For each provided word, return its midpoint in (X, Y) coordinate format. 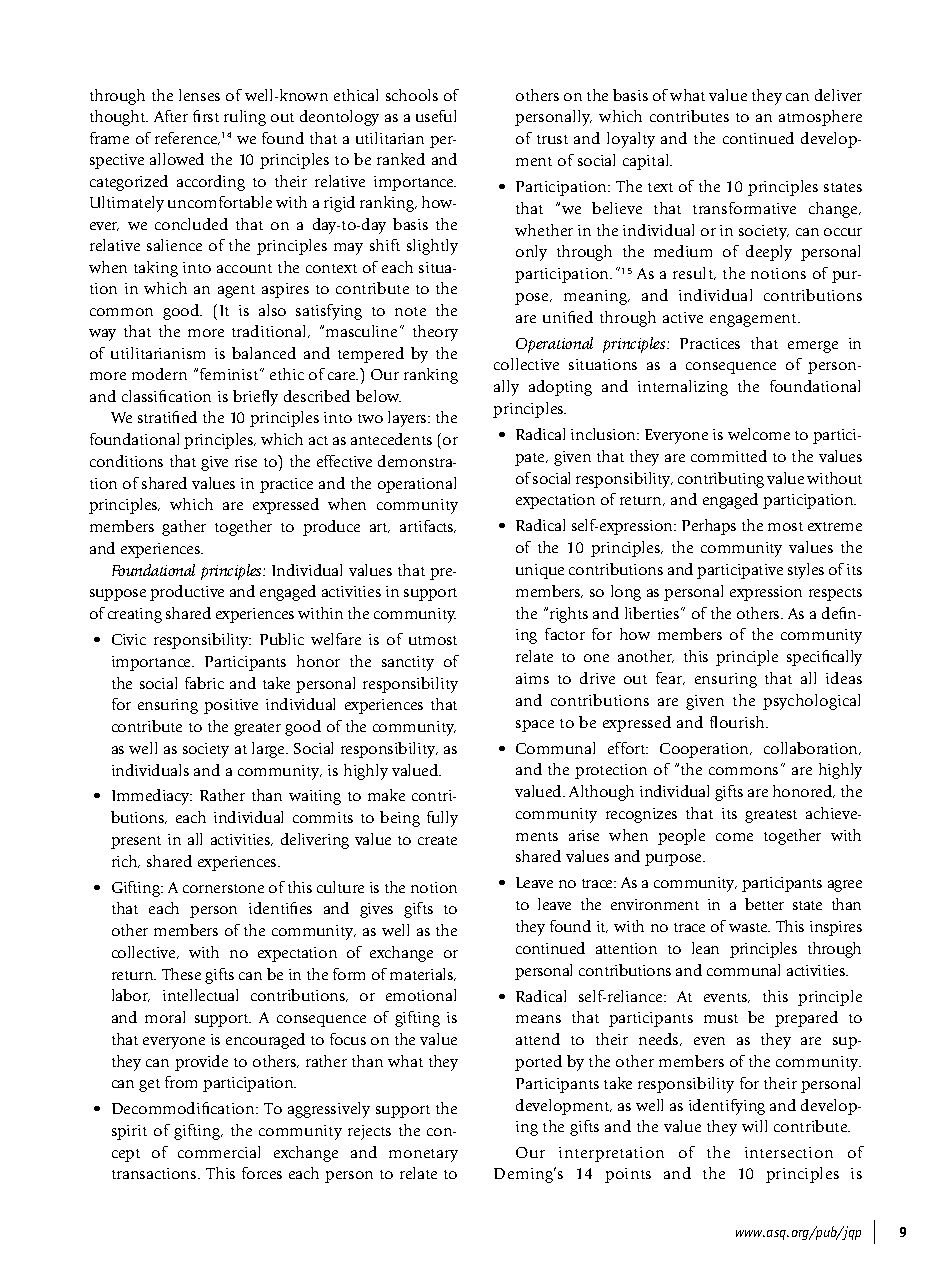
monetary (423, 1155)
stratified (167, 417)
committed (729, 456)
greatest (771, 816)
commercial (219, 1152)
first (206, 116)
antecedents (391, 439)
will (754, 1126)
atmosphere (820, 118)
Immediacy (152, 797)
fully (442, 819)
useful (436, 116)
